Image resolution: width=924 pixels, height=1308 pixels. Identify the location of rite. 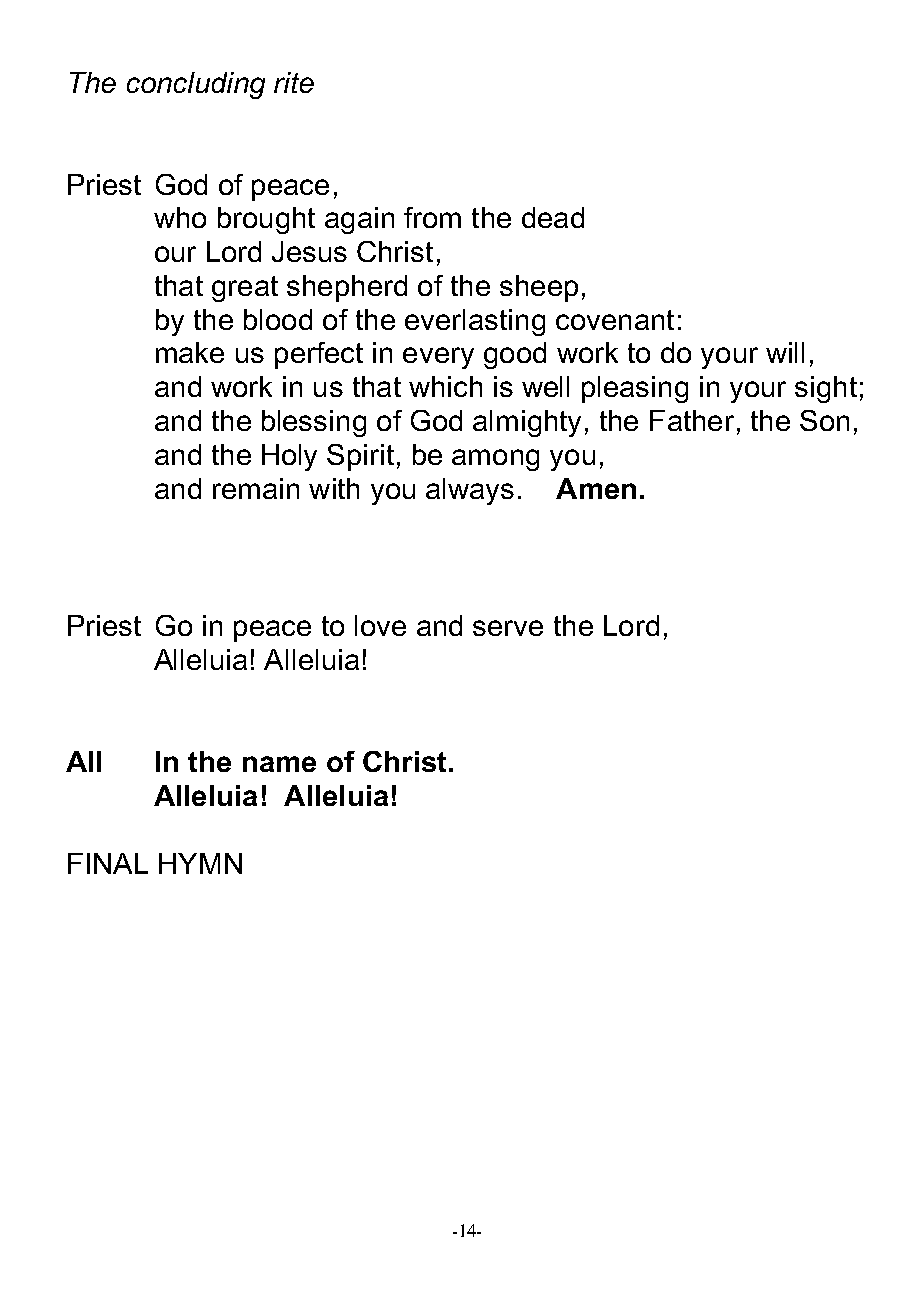
(294, 82).
